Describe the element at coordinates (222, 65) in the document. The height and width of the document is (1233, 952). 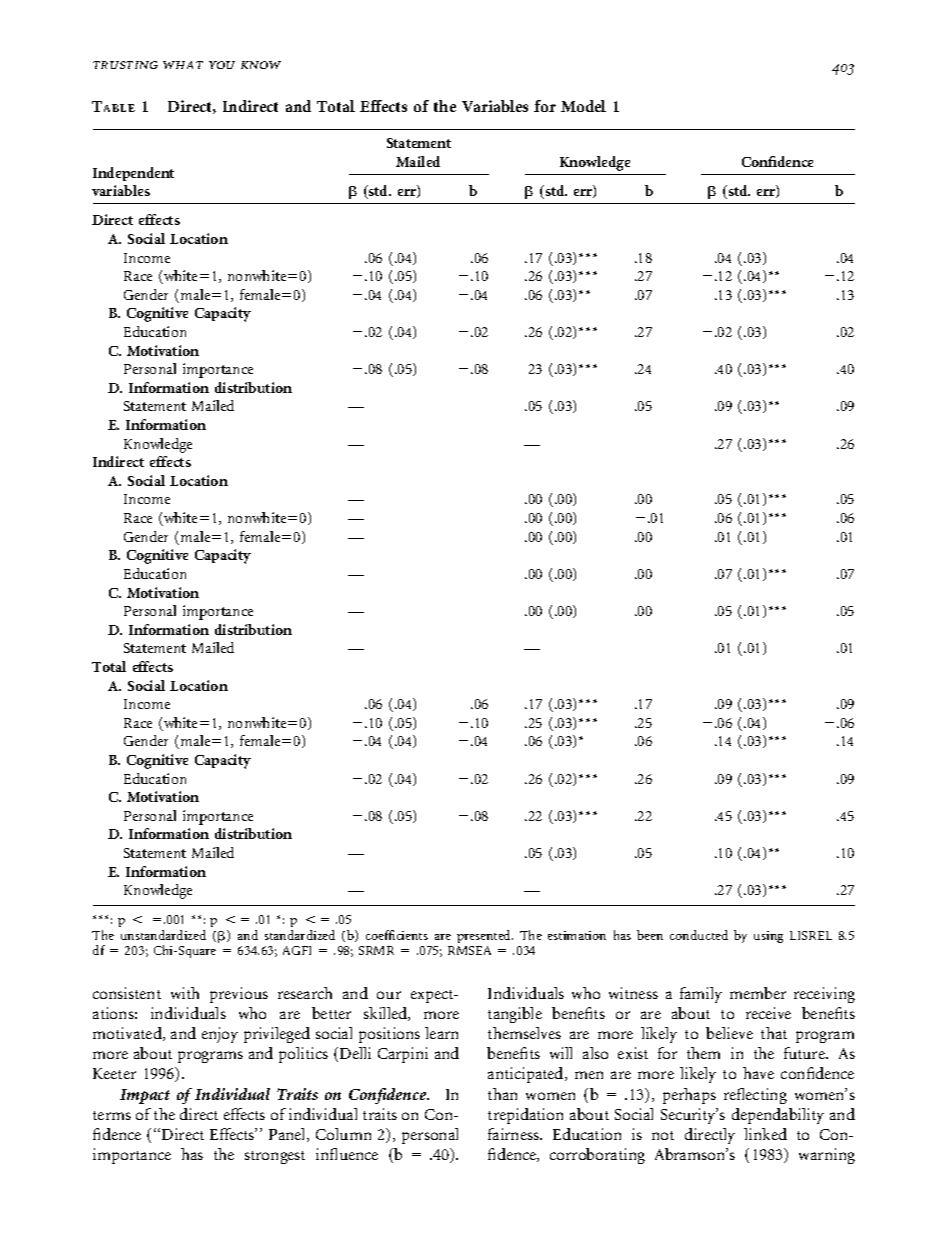
I see `you` at that location.
